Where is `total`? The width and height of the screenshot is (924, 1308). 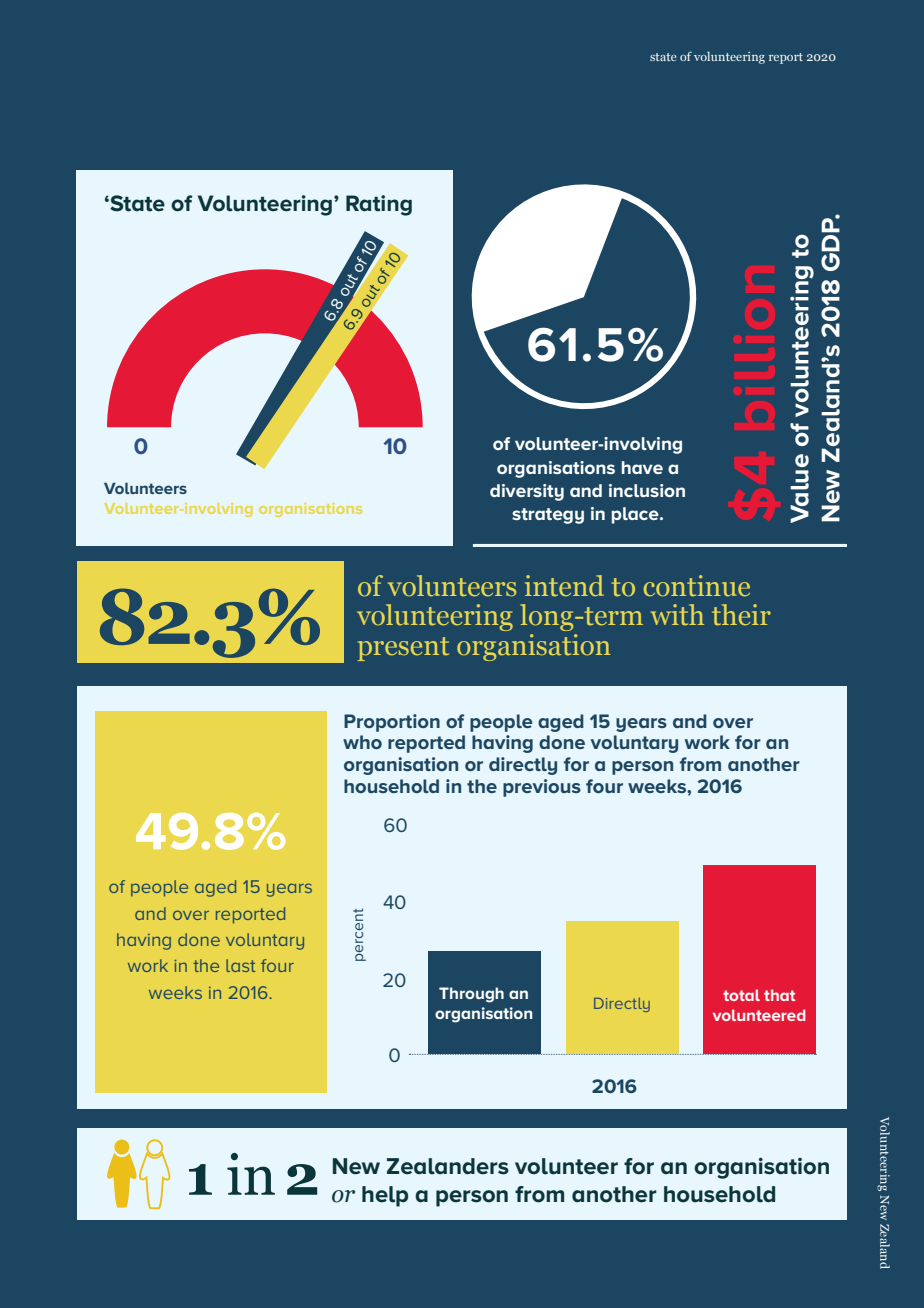
total is located at coordinates (741, 995).
